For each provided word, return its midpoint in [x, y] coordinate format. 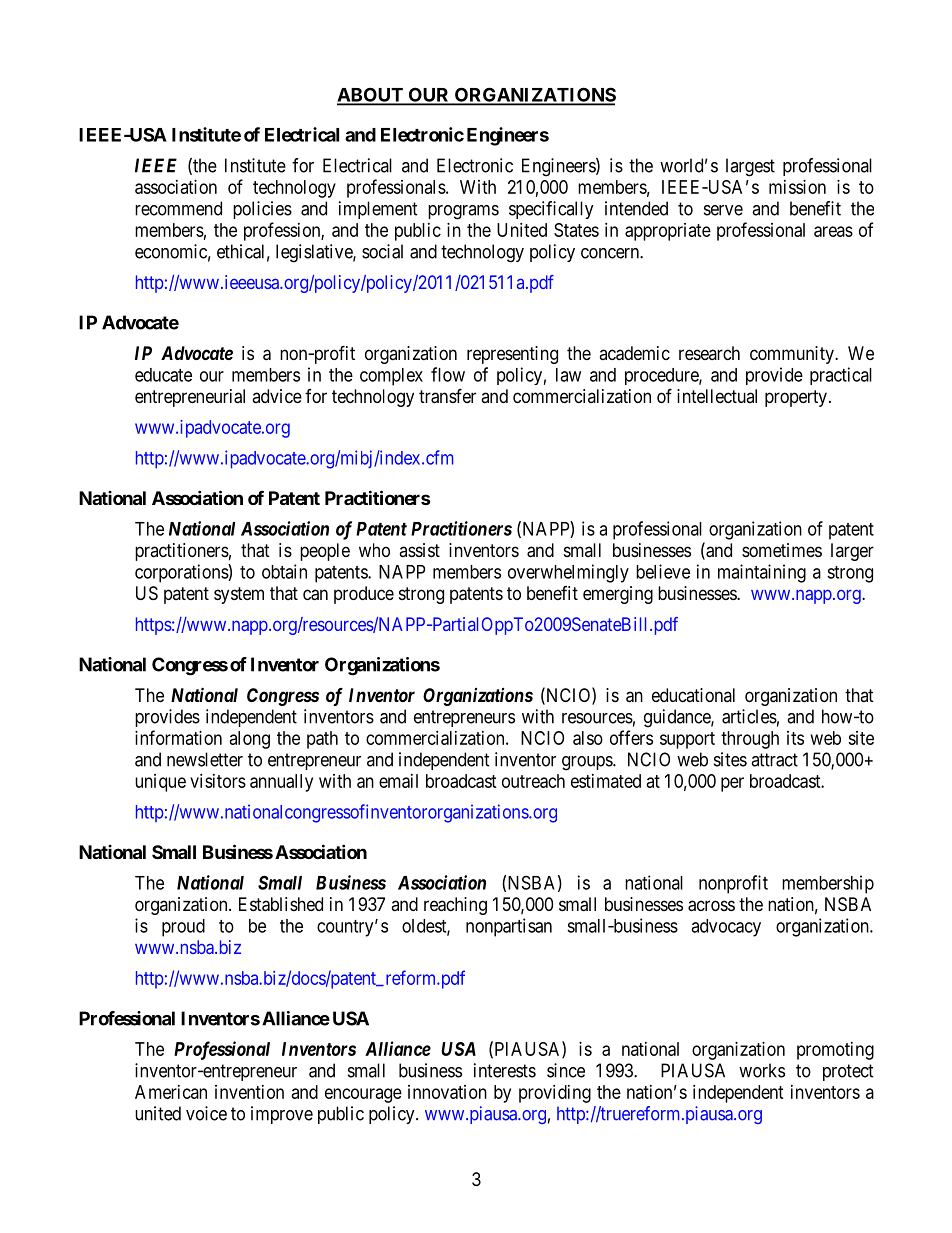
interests [505, 1070]
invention [249, 1092]
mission [797, 187]
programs [463, 212]
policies [262, 210]
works [762, 1070]
